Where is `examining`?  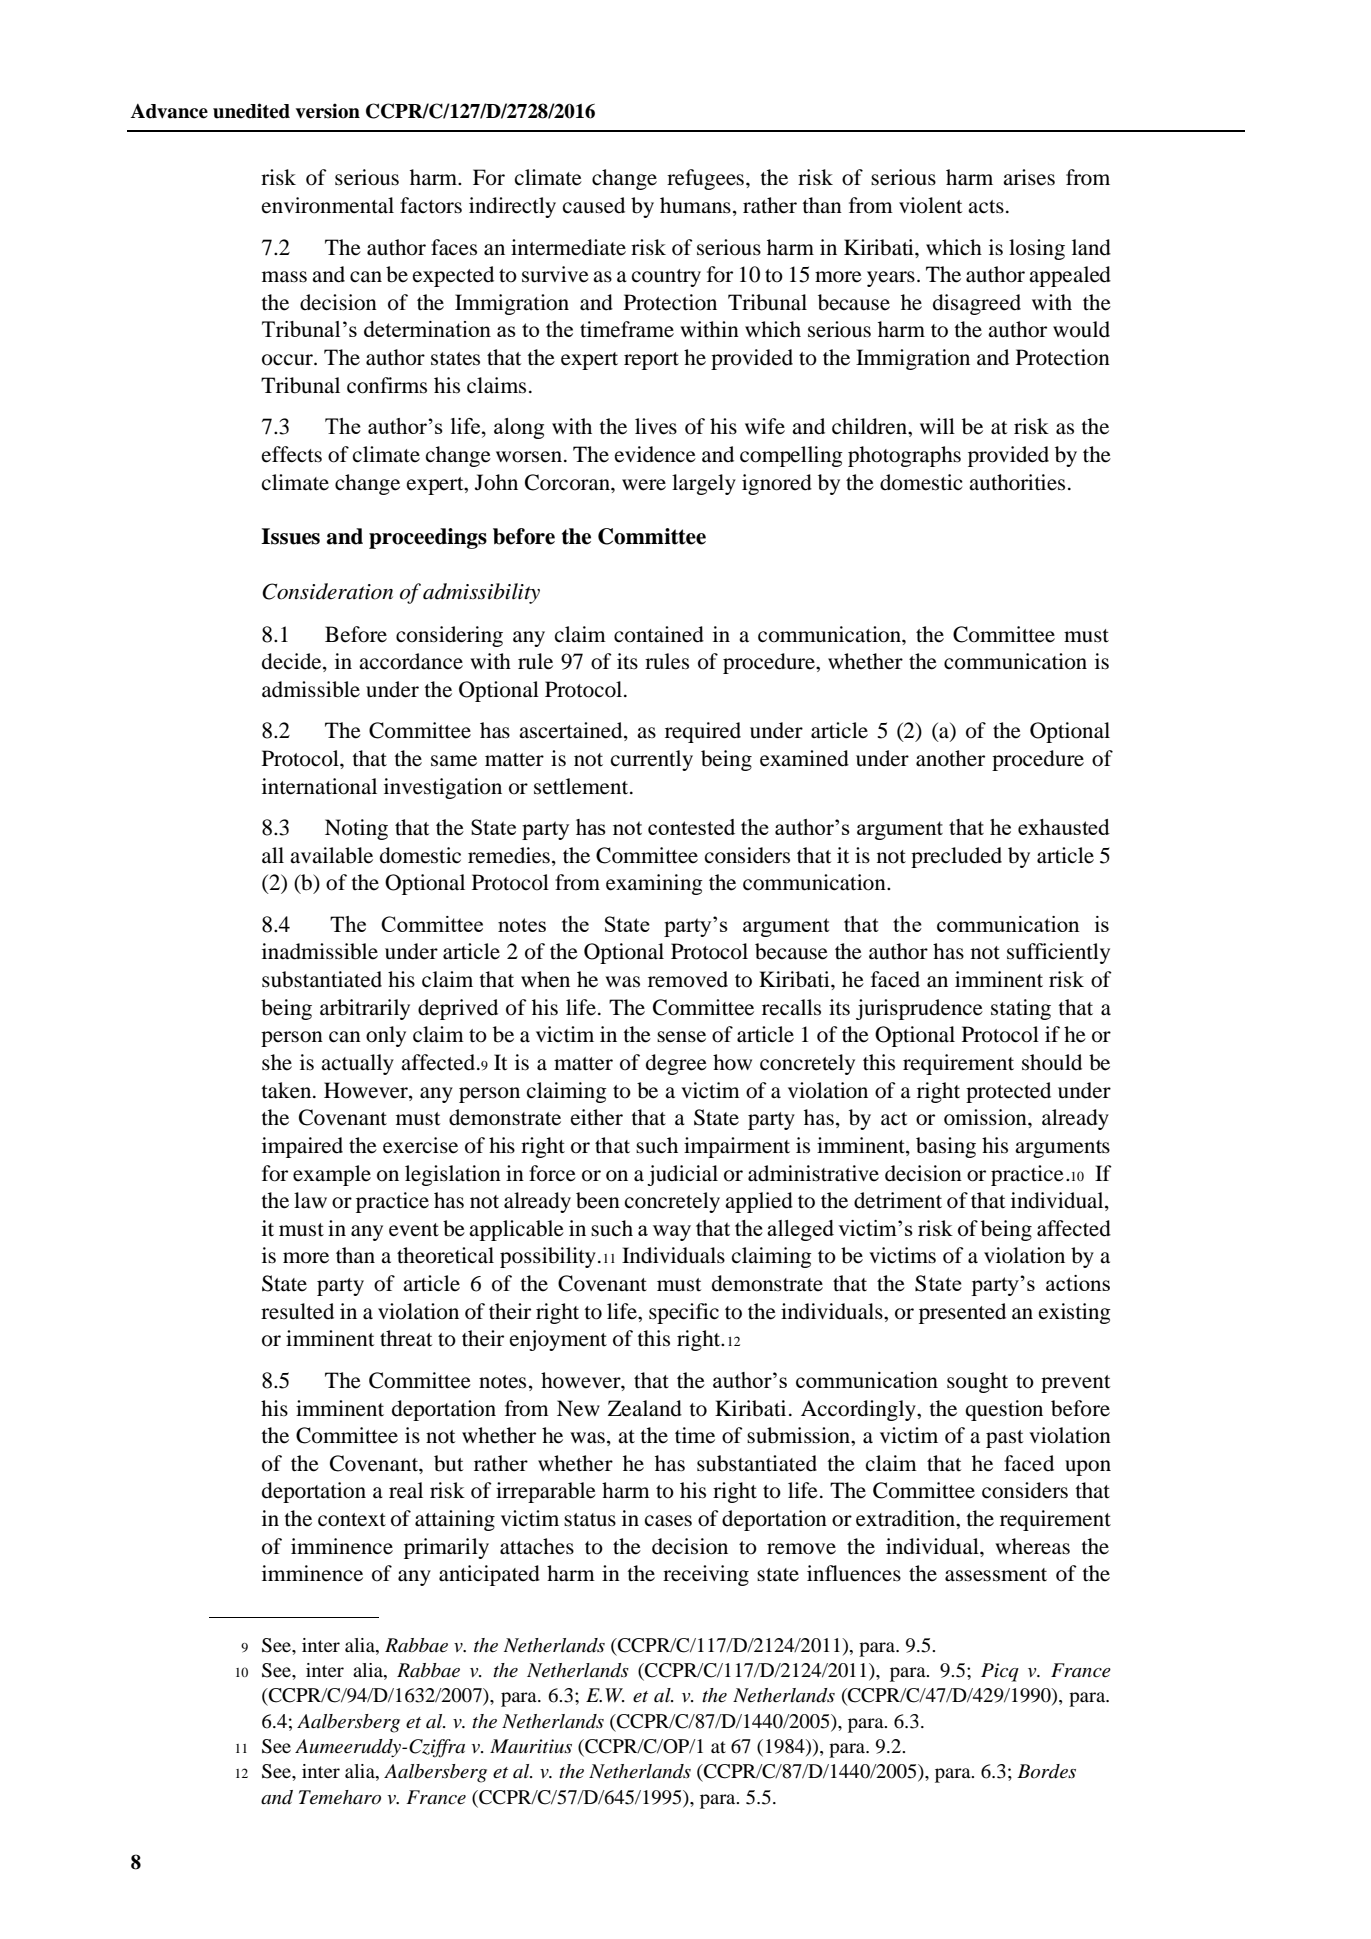
examining is located at coordinates (654, 884).
